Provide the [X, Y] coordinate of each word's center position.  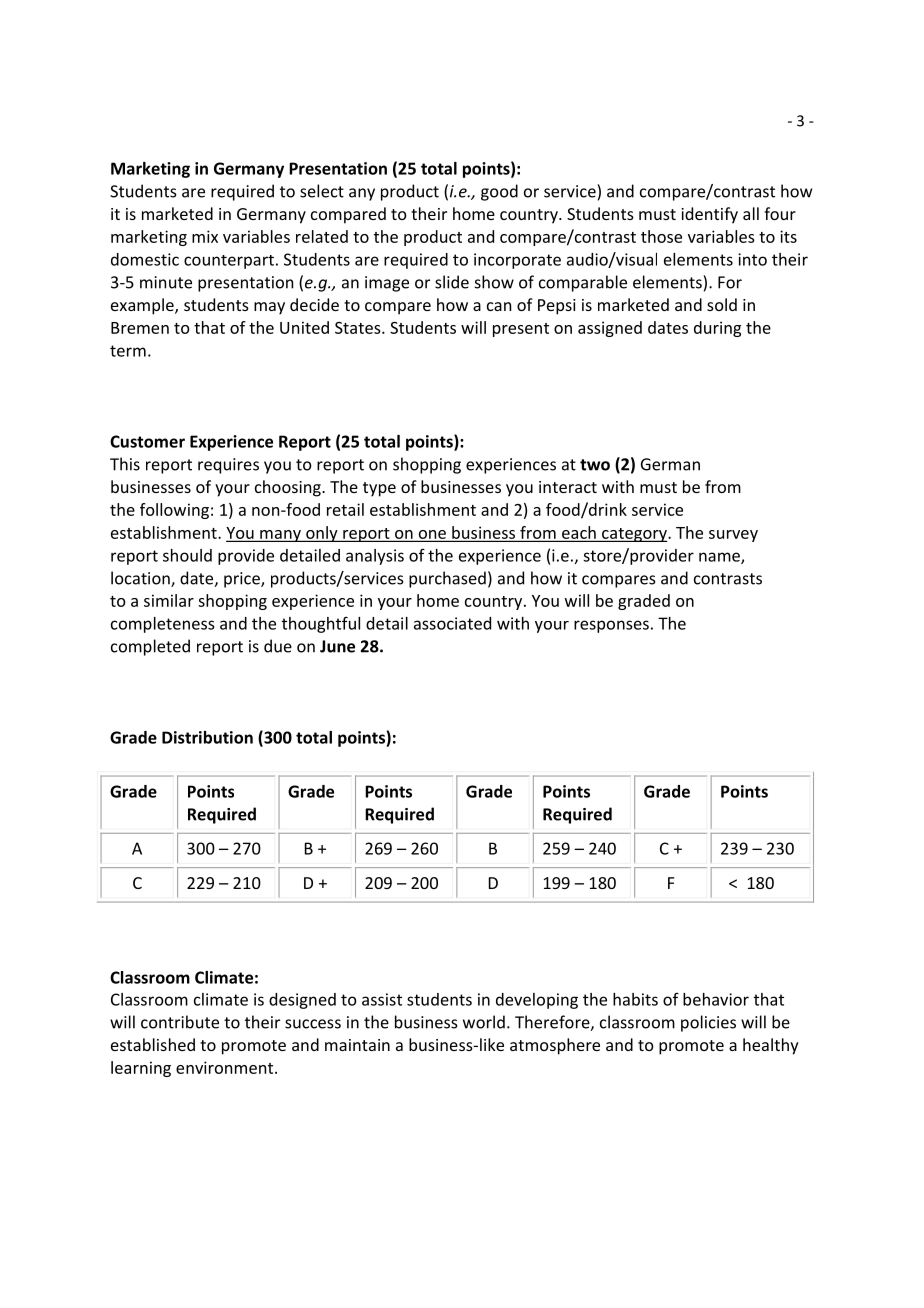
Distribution [207, 737]
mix [205, 236]
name [720, 558]
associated [452, 623]
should [187, 555]
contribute [180, 1022]
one [432, 535]
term [128, 351]
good [499, 192]
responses [611, 626]
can [499, 306]
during [717, 329]
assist [382, 999]
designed [302, 1001]
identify [709, 215]
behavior [716, 999]
